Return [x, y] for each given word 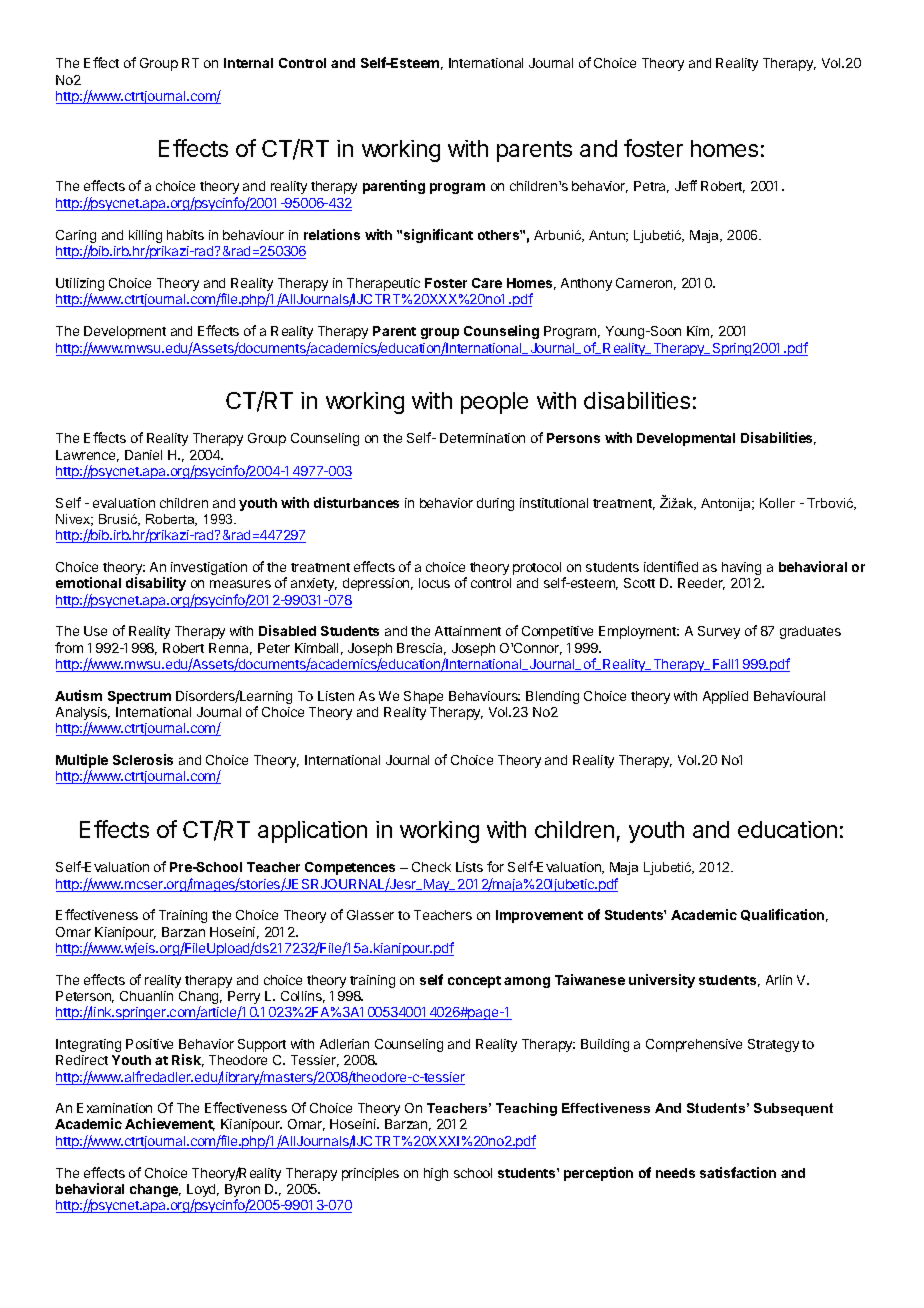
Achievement [170, 1124]
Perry [244, 999]
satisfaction [738, 1172]
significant [438, 236]
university [662, 981]
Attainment [468, 631]
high [436, 1174]
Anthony [586, 284]
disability [156, 584]
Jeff [686, 185]
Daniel [143, 455]
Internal [248, 63]
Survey [719, 632]
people [494, 403]
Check [431, 867]
